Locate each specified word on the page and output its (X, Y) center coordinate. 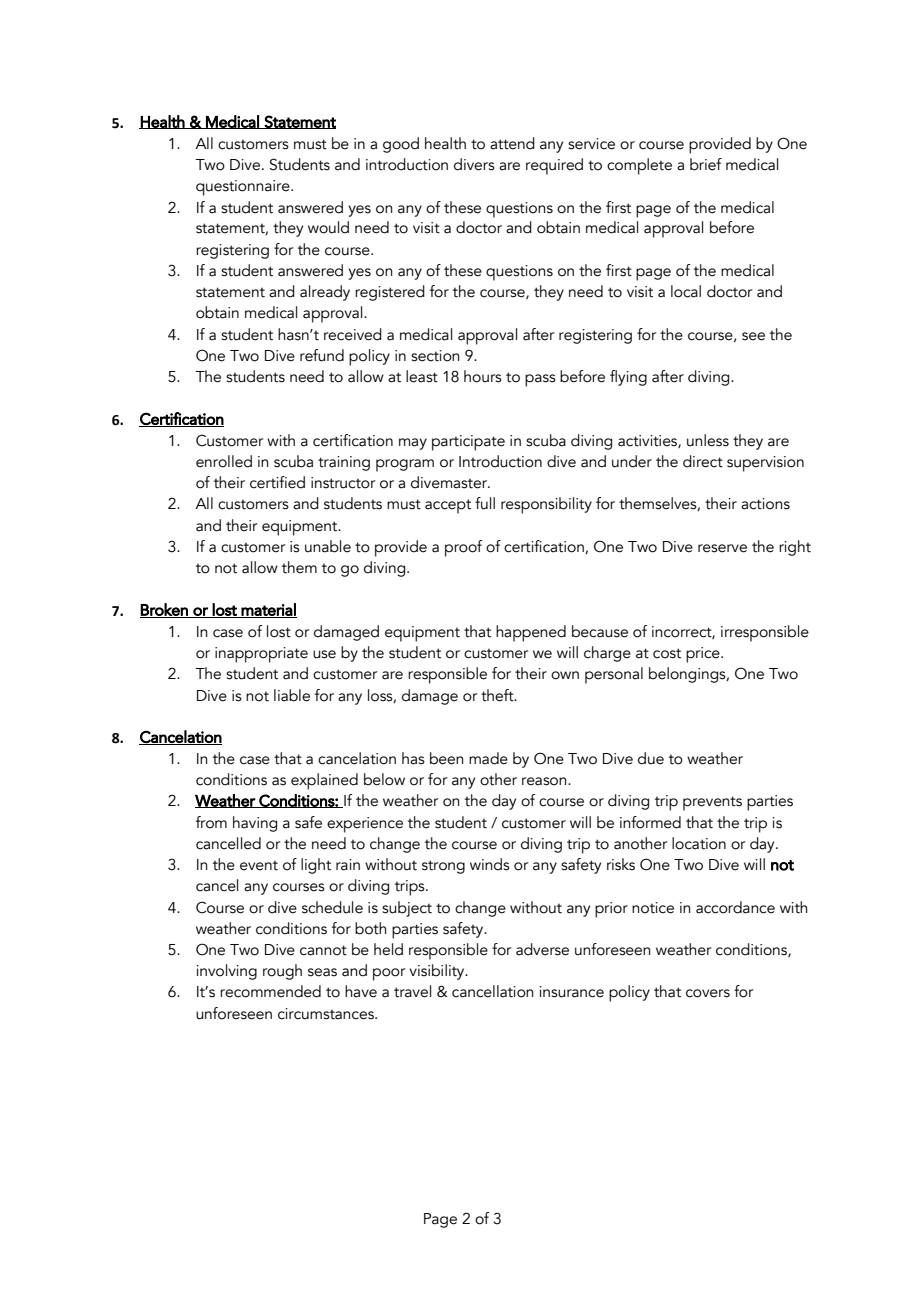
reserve (722, 548)
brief (706, 164)
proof (463, 548)
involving (226, 972)
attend (512, 143)
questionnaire (244, 188)
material (268, 610)
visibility (438, 972)
